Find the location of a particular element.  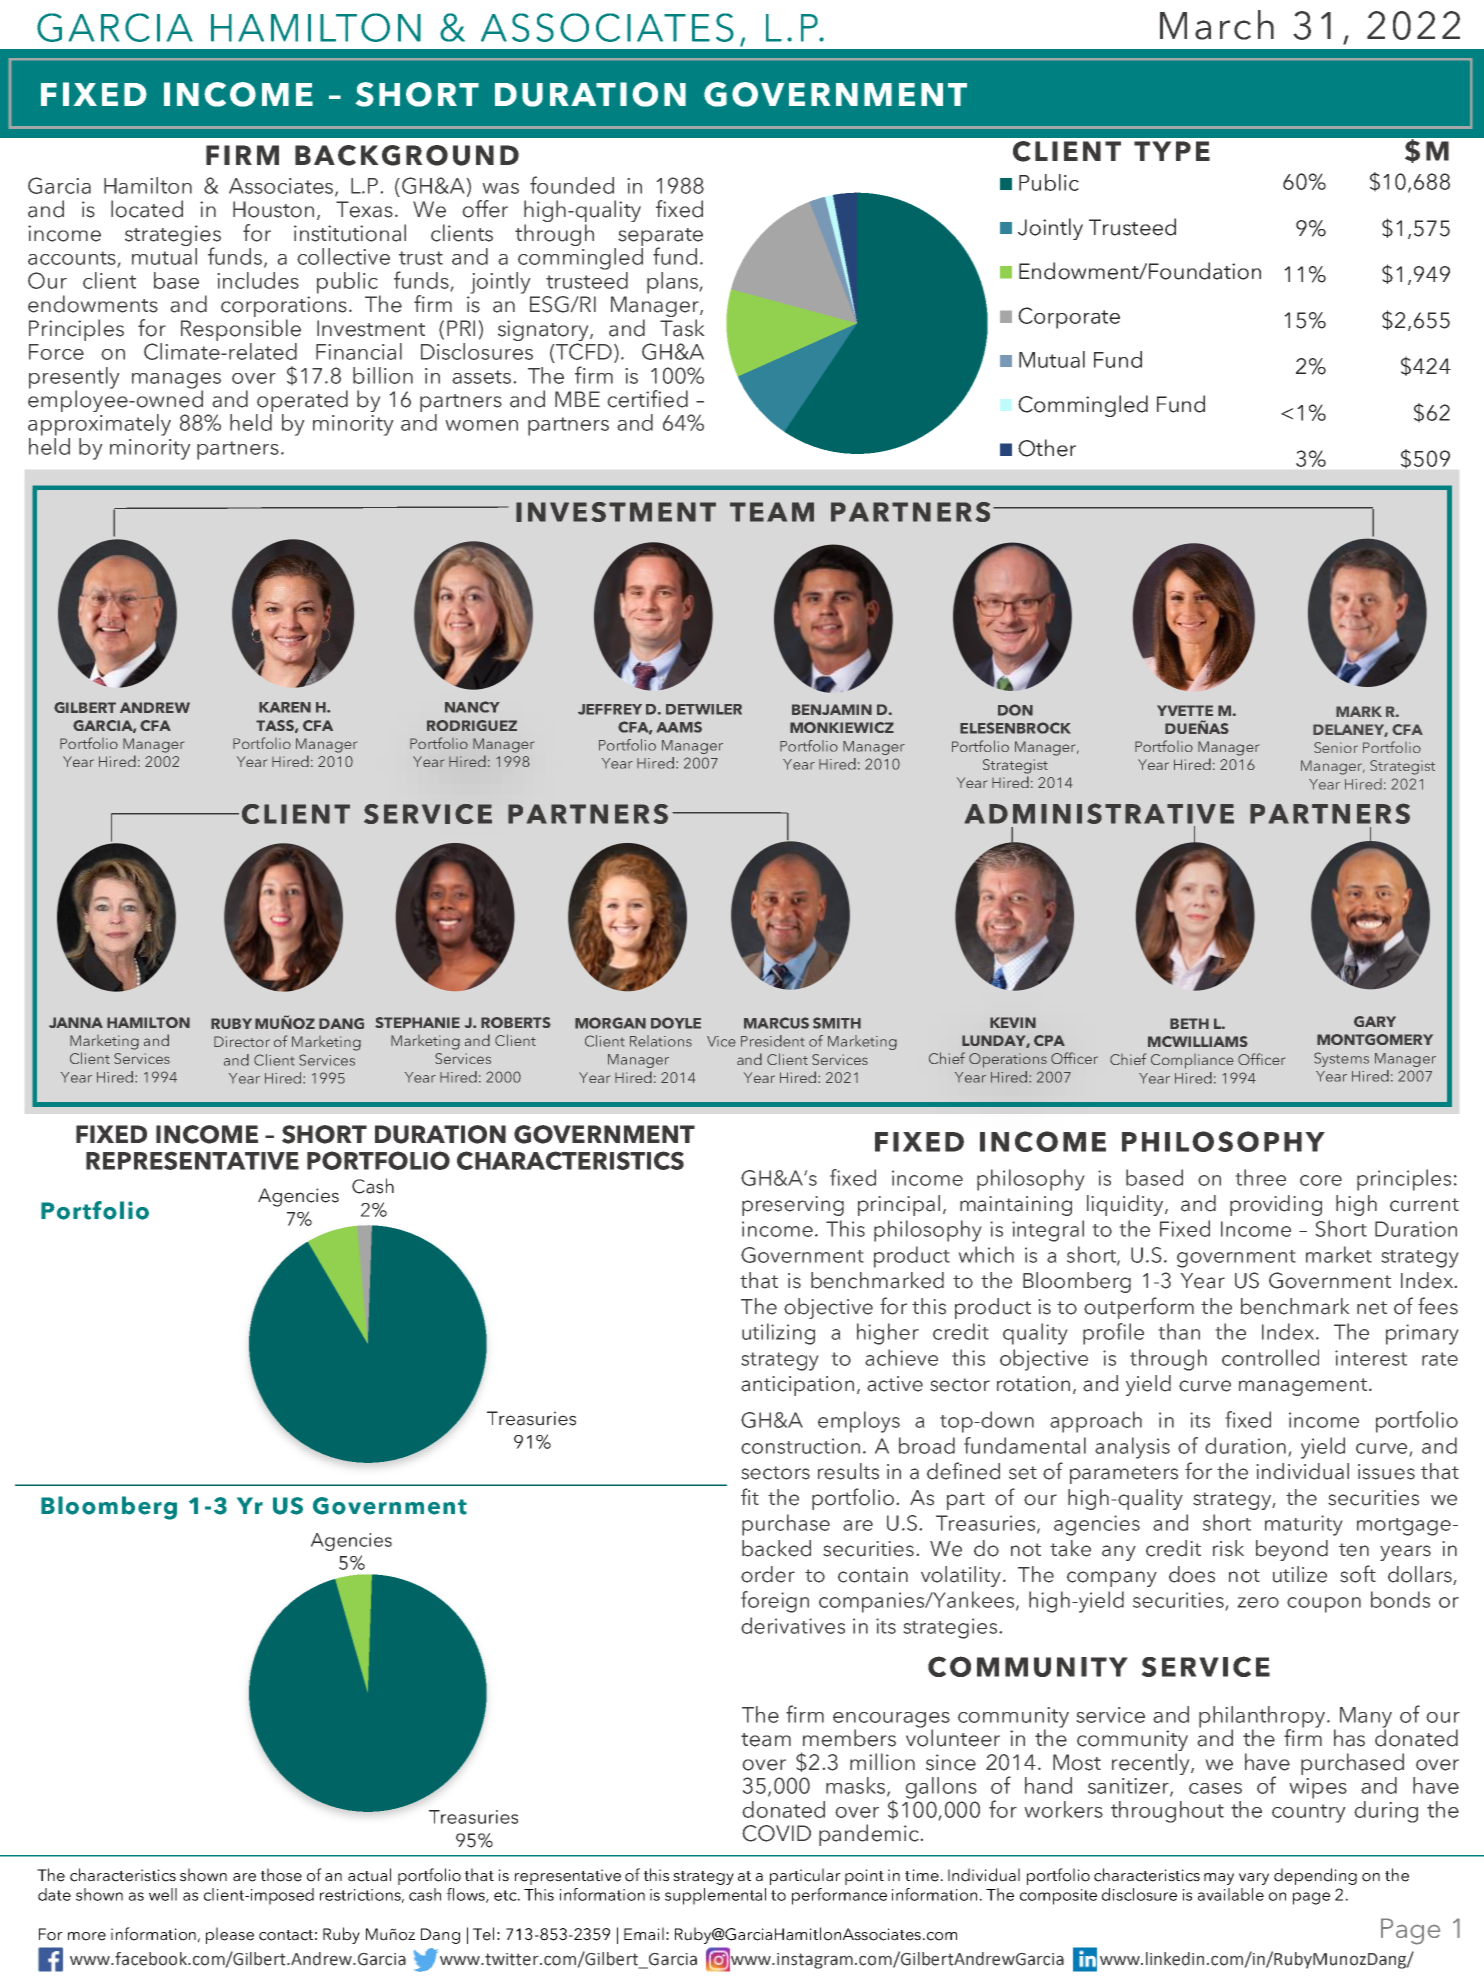

March is located at coordinates (1217, 25).
